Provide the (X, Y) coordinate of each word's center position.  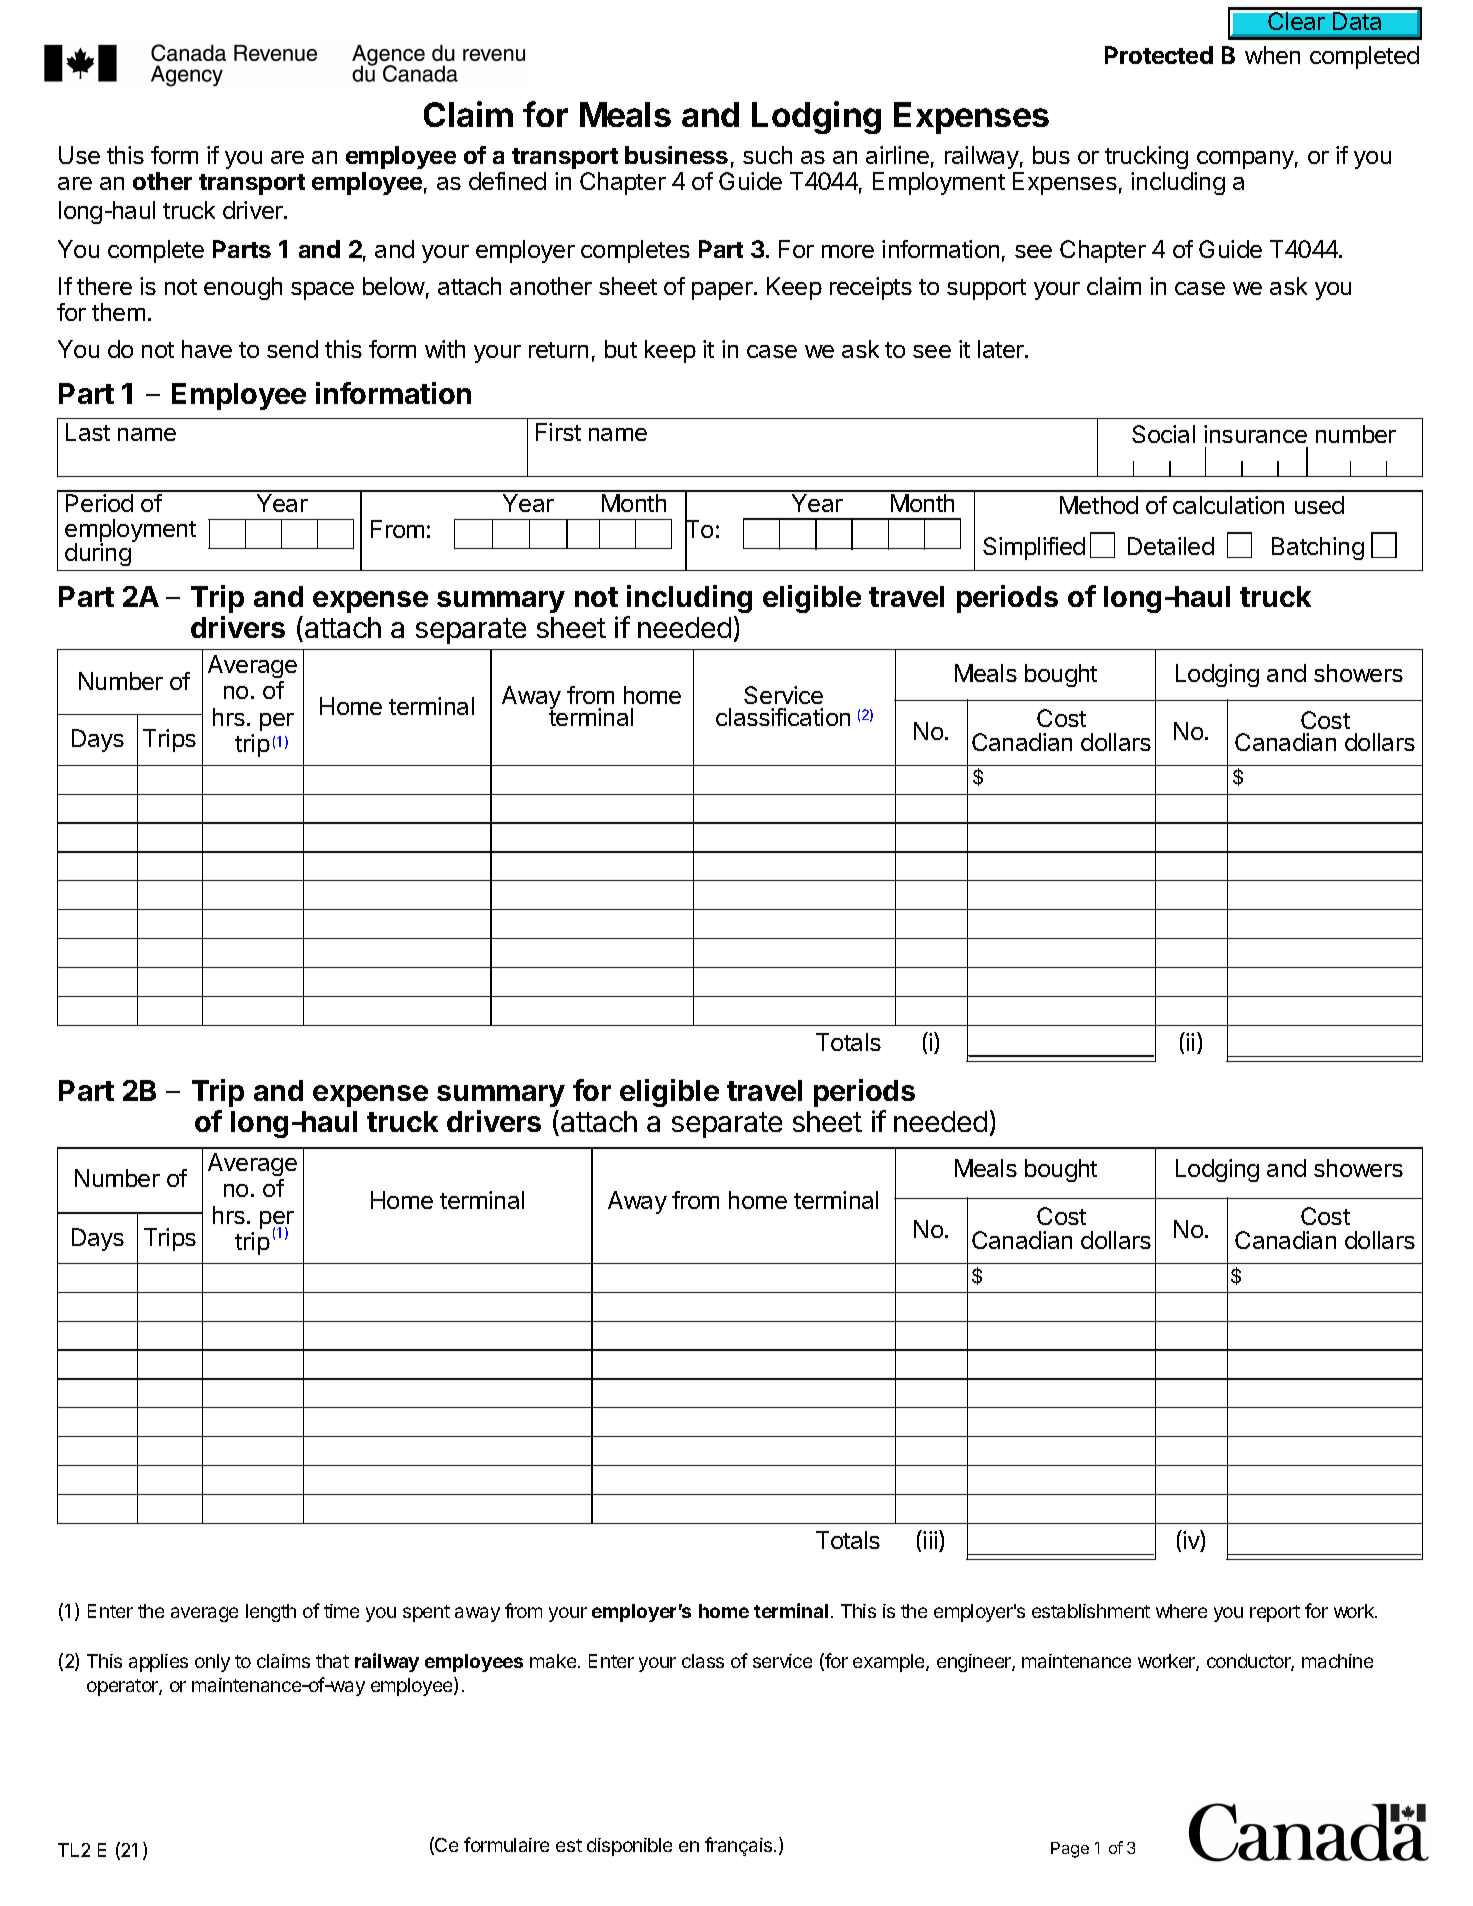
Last (88, 432)
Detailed (1171, 546)
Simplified (1034, 548)
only (212, 1663)
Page (1070, 1850)
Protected (1159, 55)
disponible (629, 1847)
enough (243, 288)
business (676, 155)
